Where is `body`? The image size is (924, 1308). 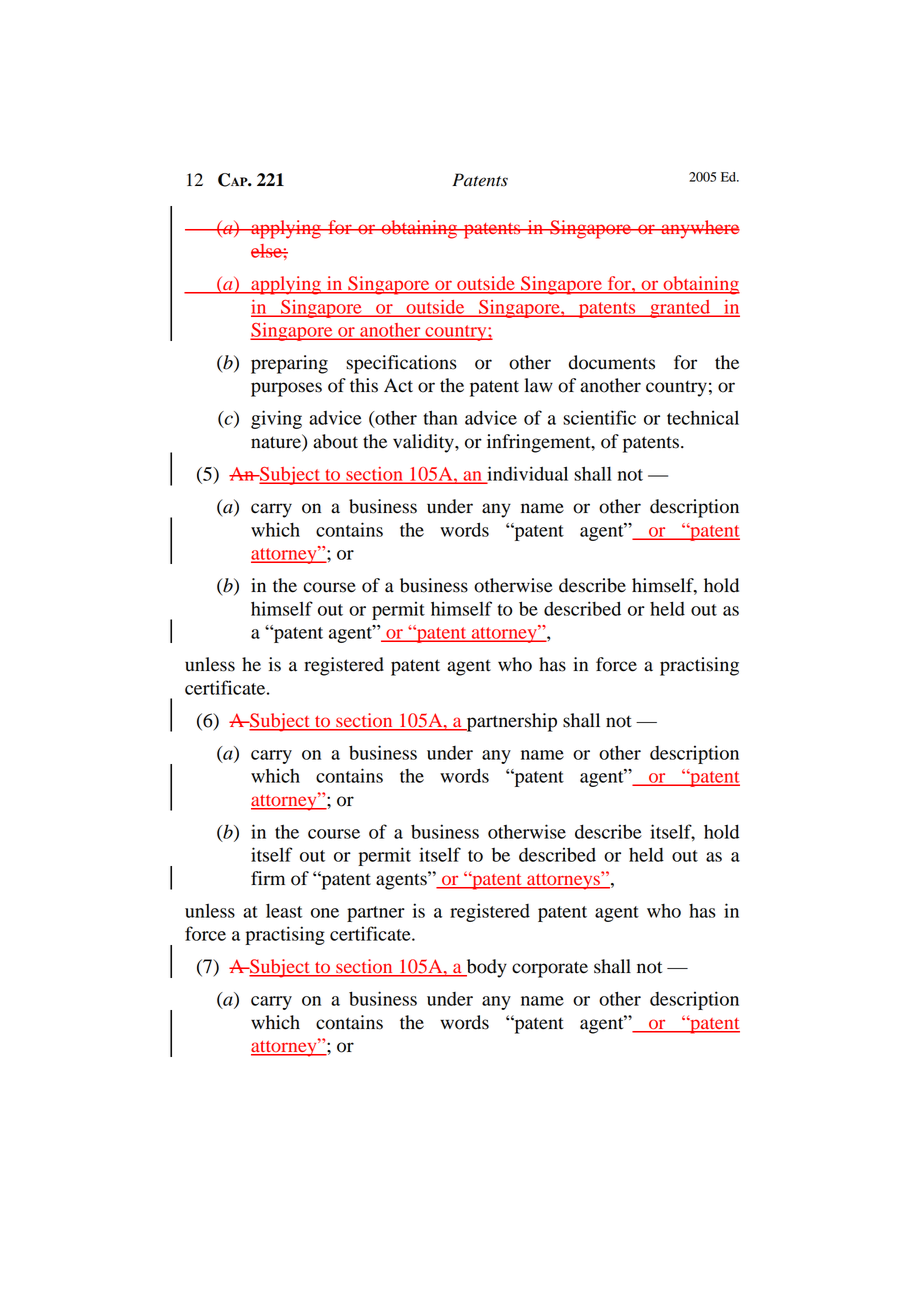
body is located at coordinates (485, 968).
